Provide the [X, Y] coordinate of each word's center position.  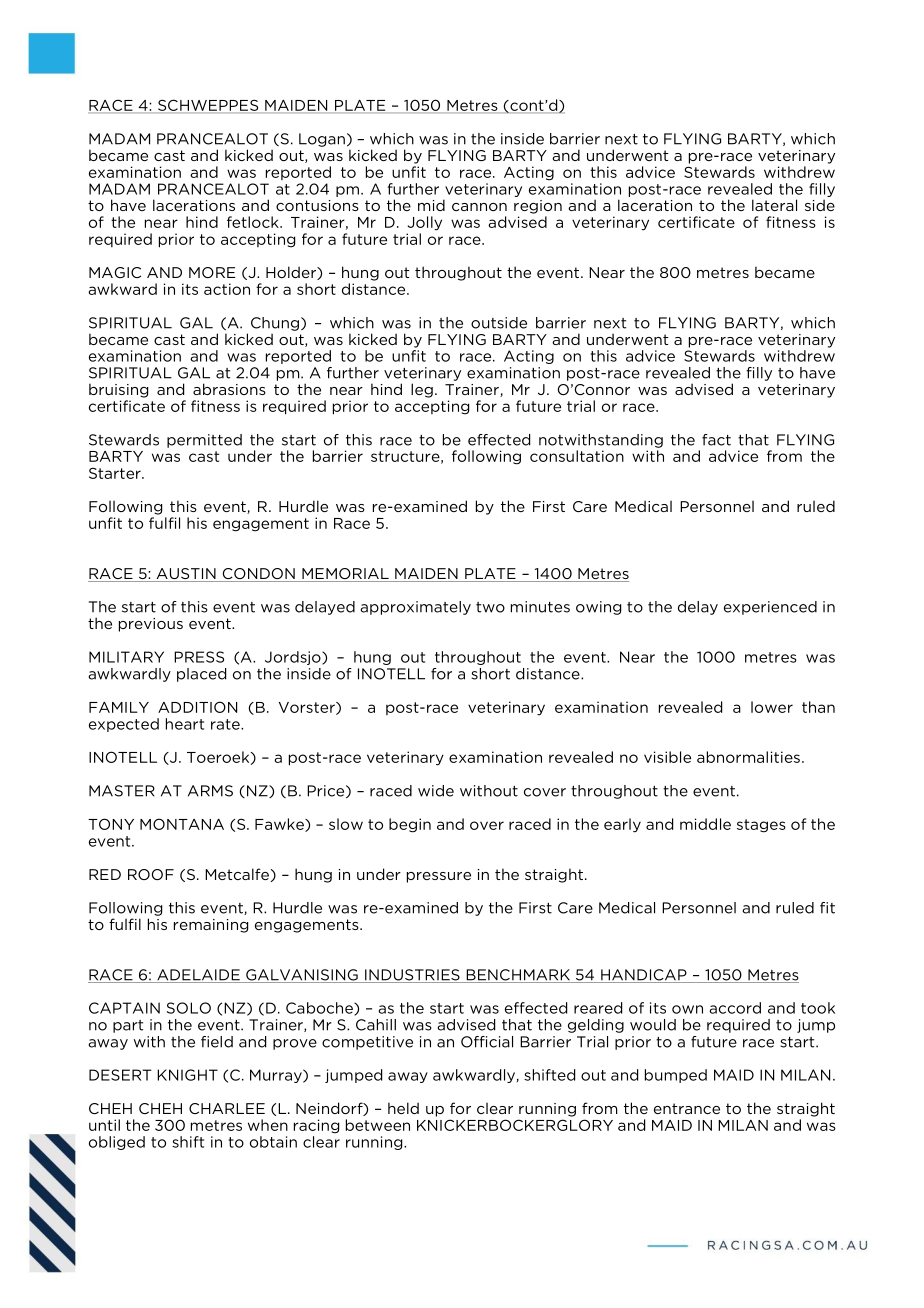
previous [151, 625]
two [490, 607]
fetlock [254, 222]
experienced [770, 608]
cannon [479, 207]
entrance [687, 1108]
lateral [774, 205]
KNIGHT [187, 1075]
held [403, 1108]
